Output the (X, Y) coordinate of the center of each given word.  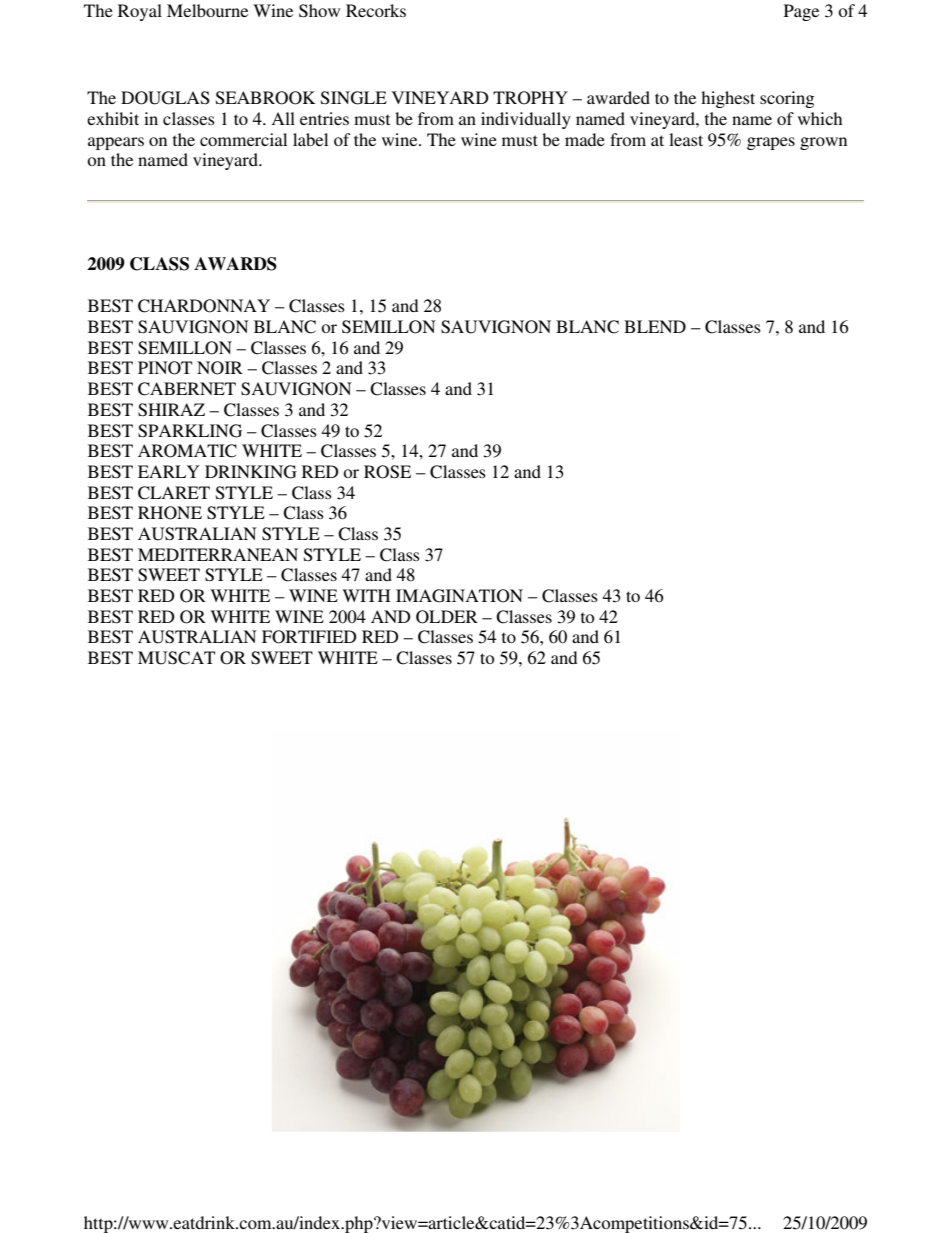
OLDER (447, 617)
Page (801, 12)
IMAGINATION (459, 596)
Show (319, 11)
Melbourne (207, 10)
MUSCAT (176, 658)
